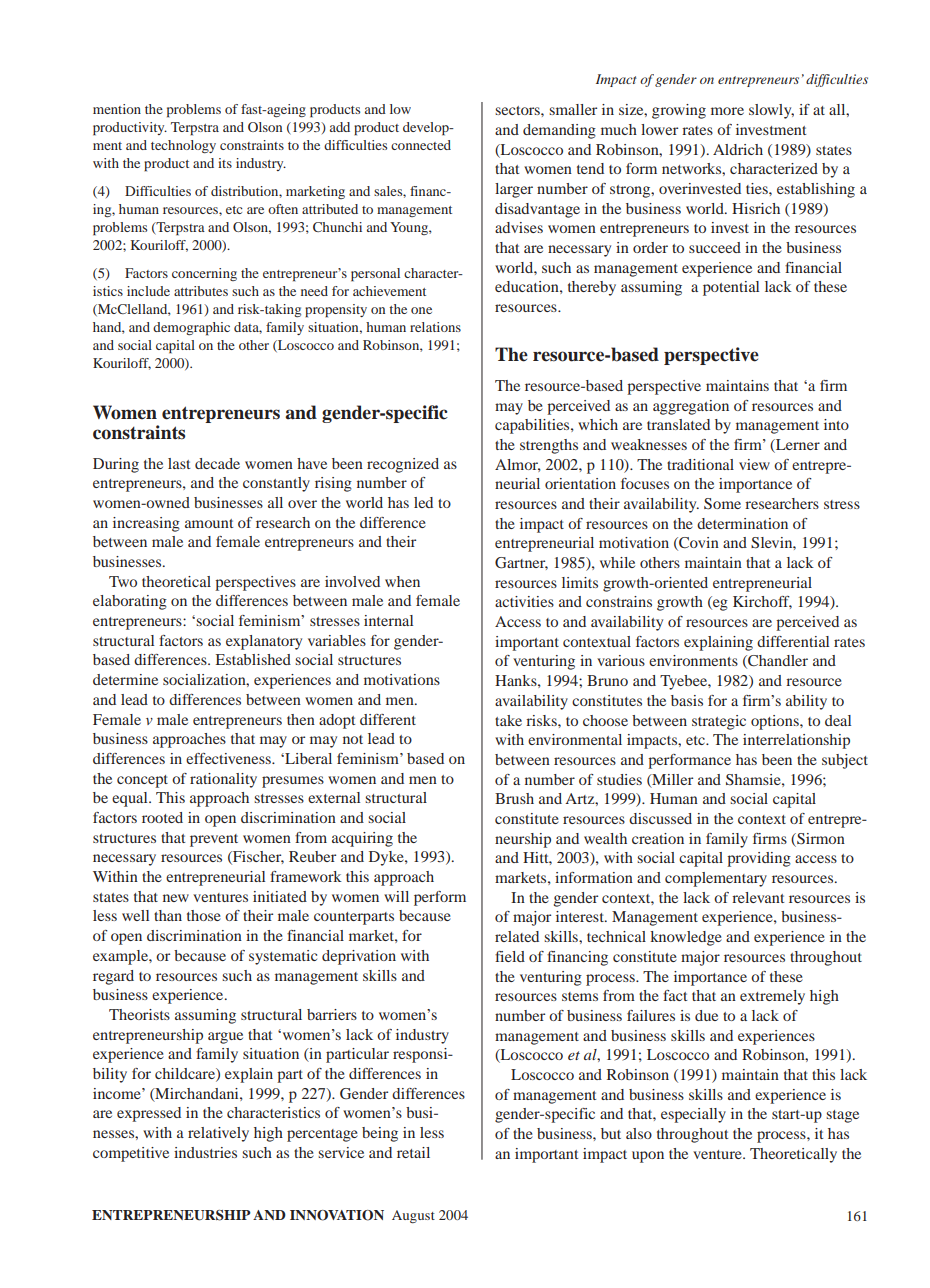  Describe the element at coordinates (693, 1115) in the page. I see `especially` at that location.
